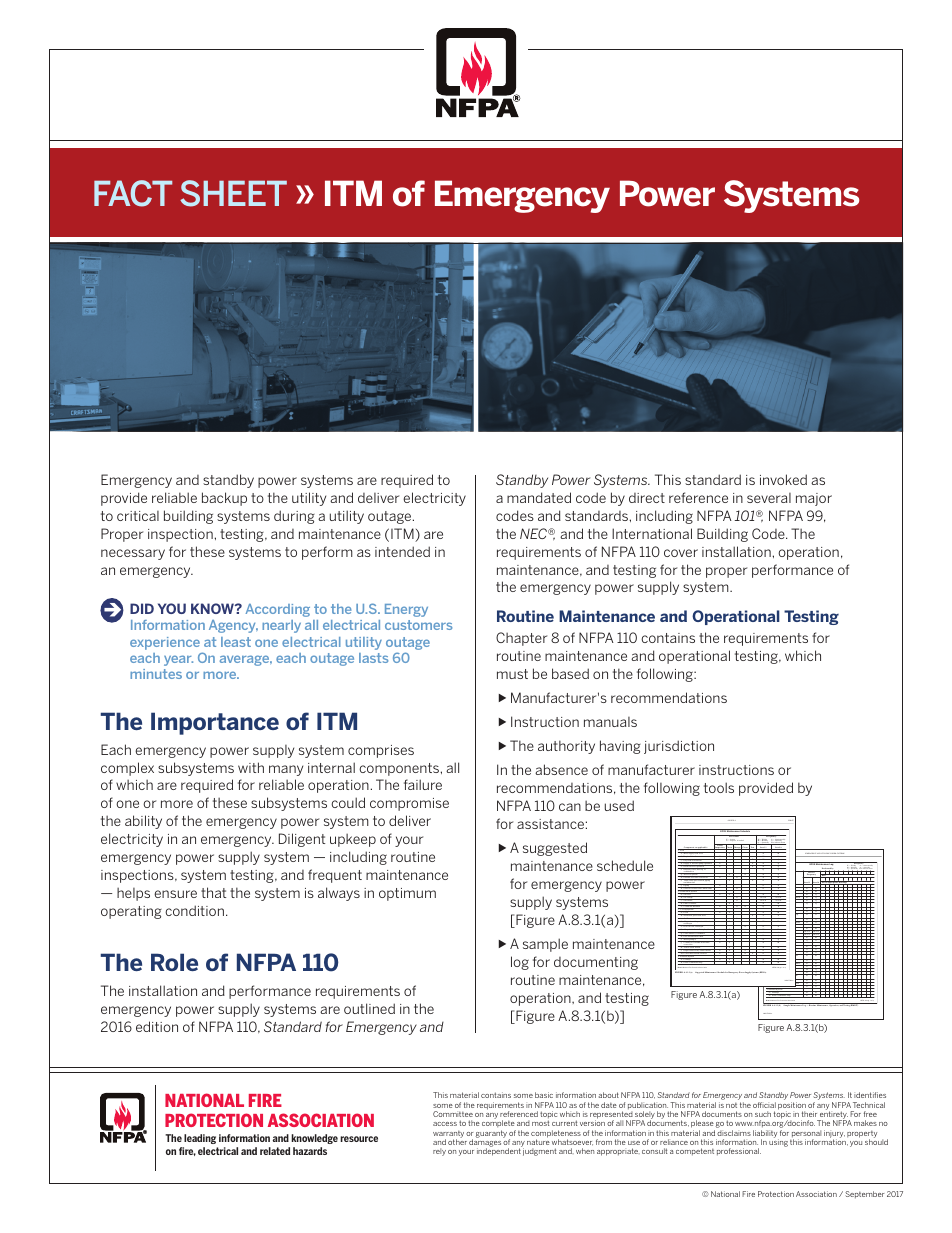 The height and width of the image is (1233, 952). I want to click on independent, so click(499, 1152).
